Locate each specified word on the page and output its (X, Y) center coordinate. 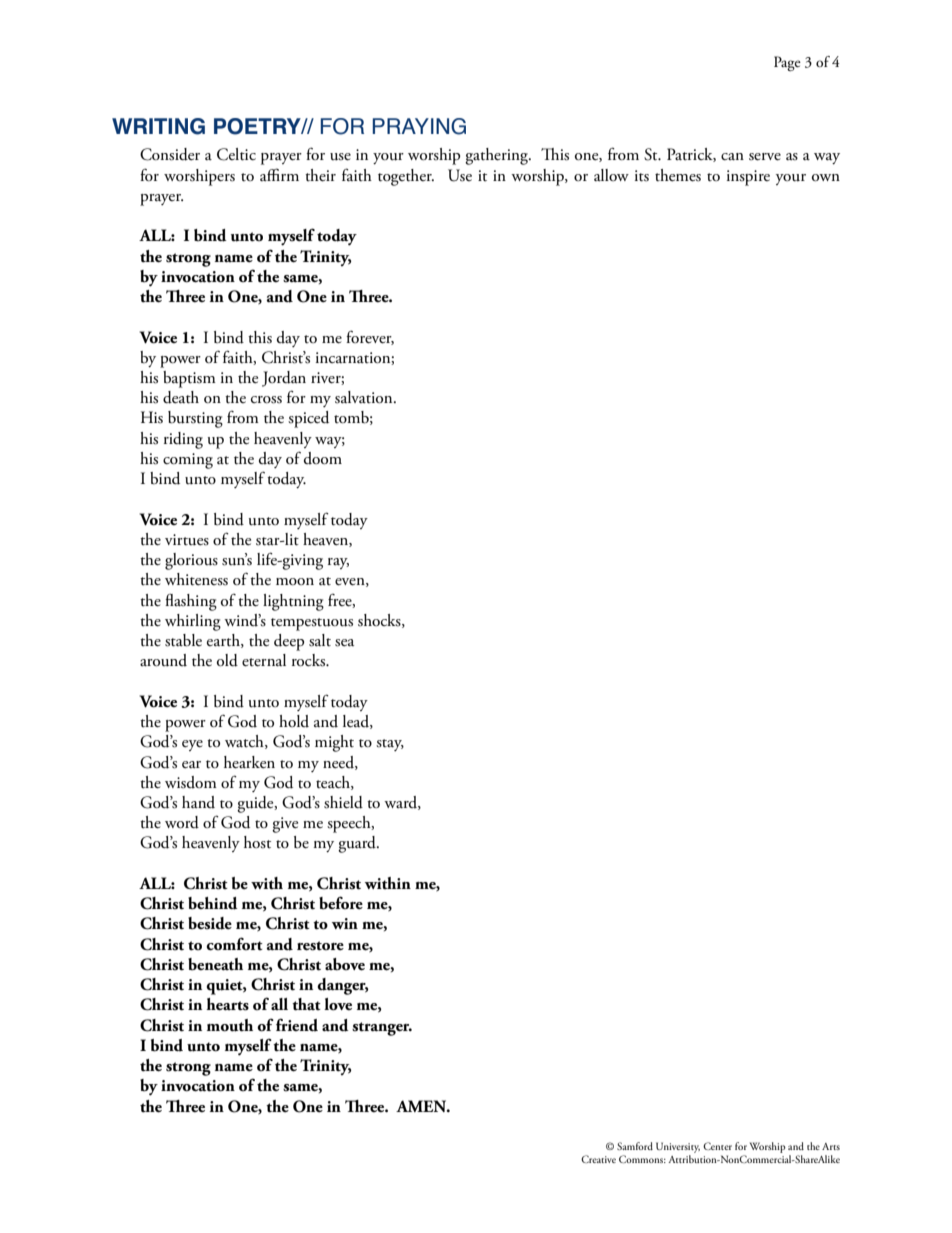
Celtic (236, 154)
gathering (497, 156)
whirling (193, 622)
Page (787, 63)
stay (390, 745)
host (257, 842)
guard (358, 844)
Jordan (284, 379)
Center (717, 1146)
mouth (230, 1025)
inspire (748, 178)
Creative (598, 1159)
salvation (365, 397)
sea (344, 643)
